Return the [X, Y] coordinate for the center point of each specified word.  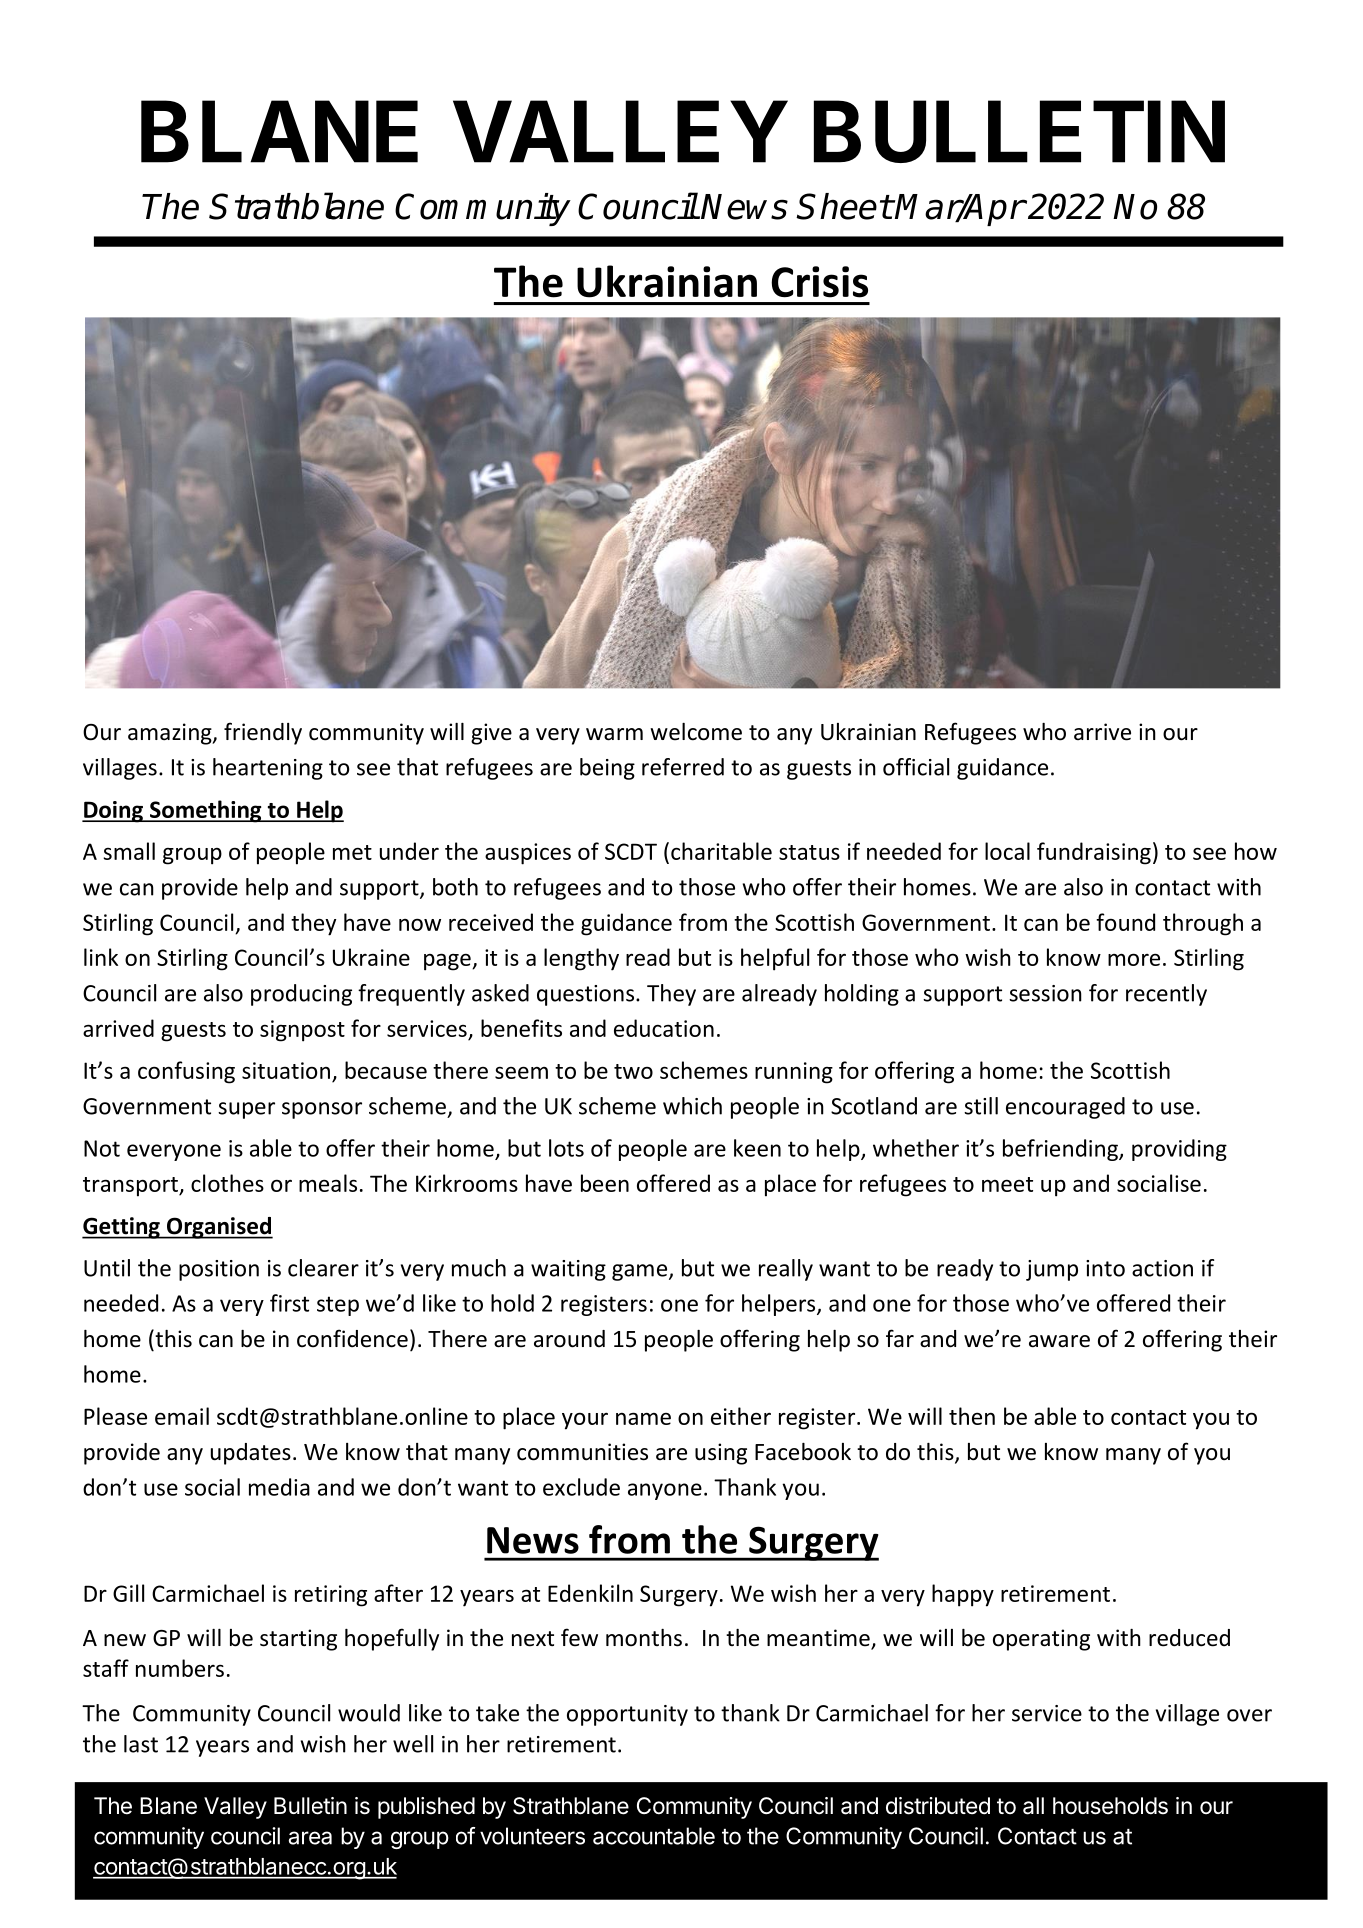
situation [286, 1070]
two [633, 1071]
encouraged [1065, 1108]
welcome [696, 732]
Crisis [819, 282]
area [310, 1838]
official [916, 767]
